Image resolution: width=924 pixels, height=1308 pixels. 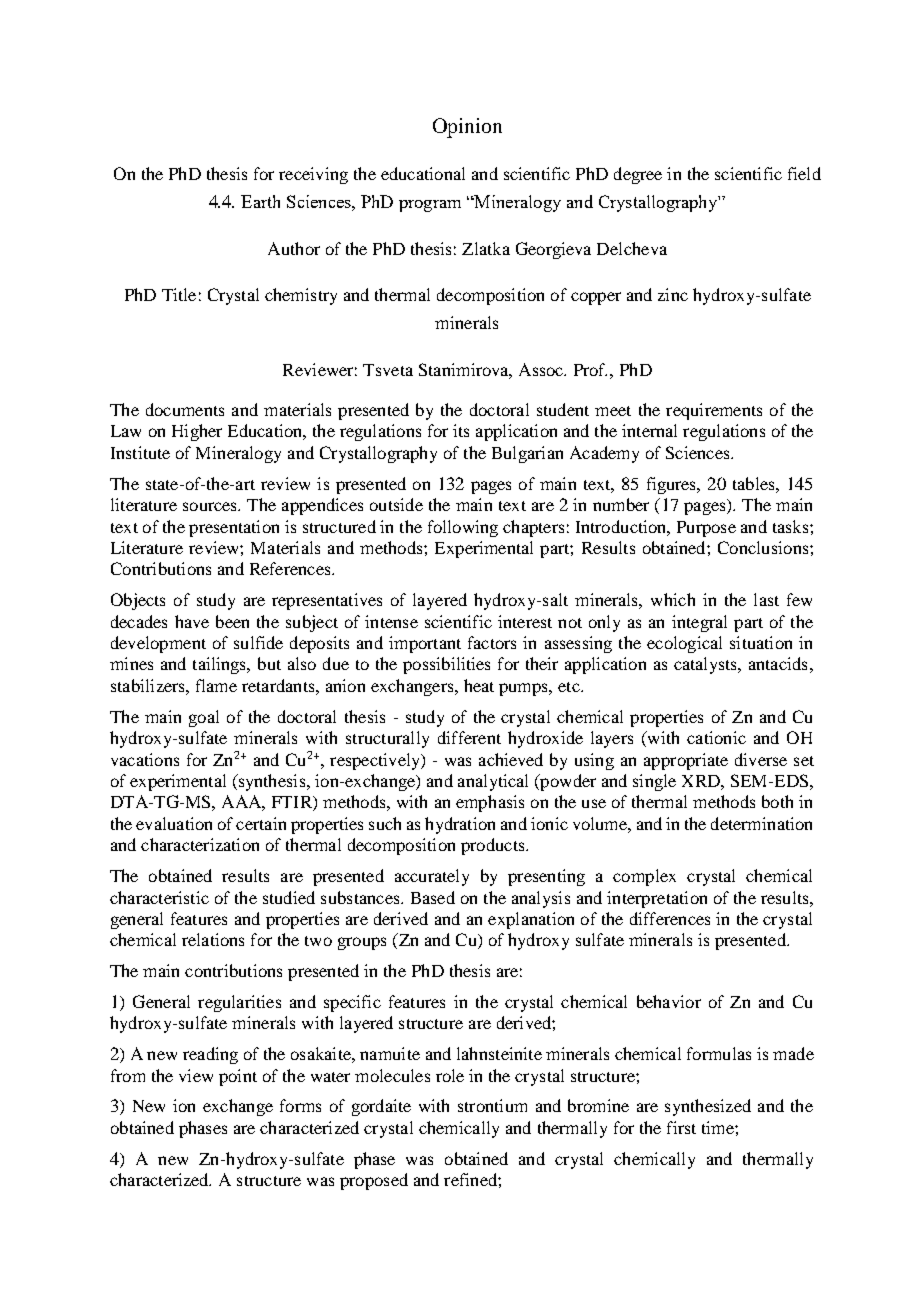 I want to click on Opinion, so click(x=467, y=128).
